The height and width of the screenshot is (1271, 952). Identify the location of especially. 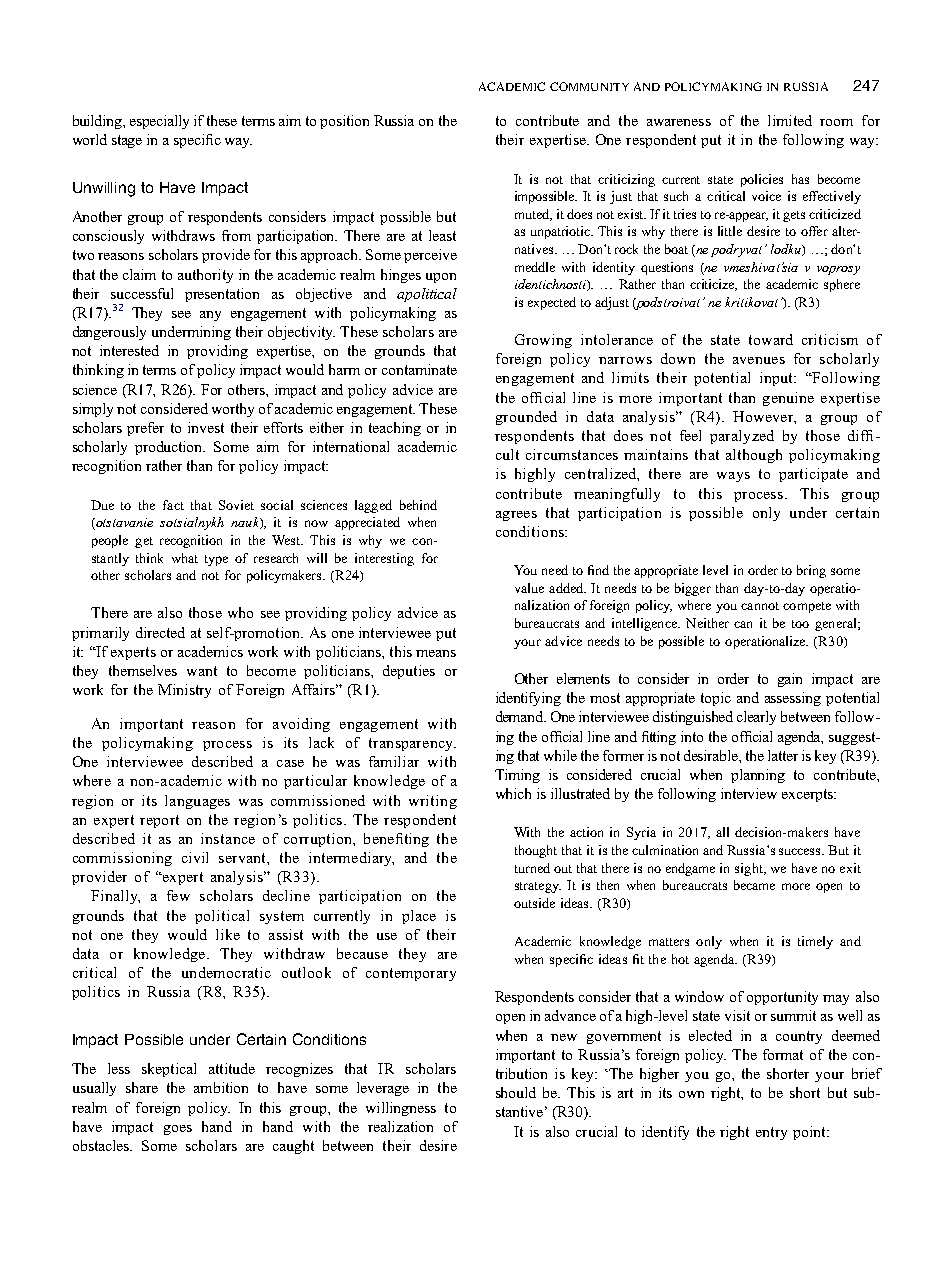
(159, 122).
